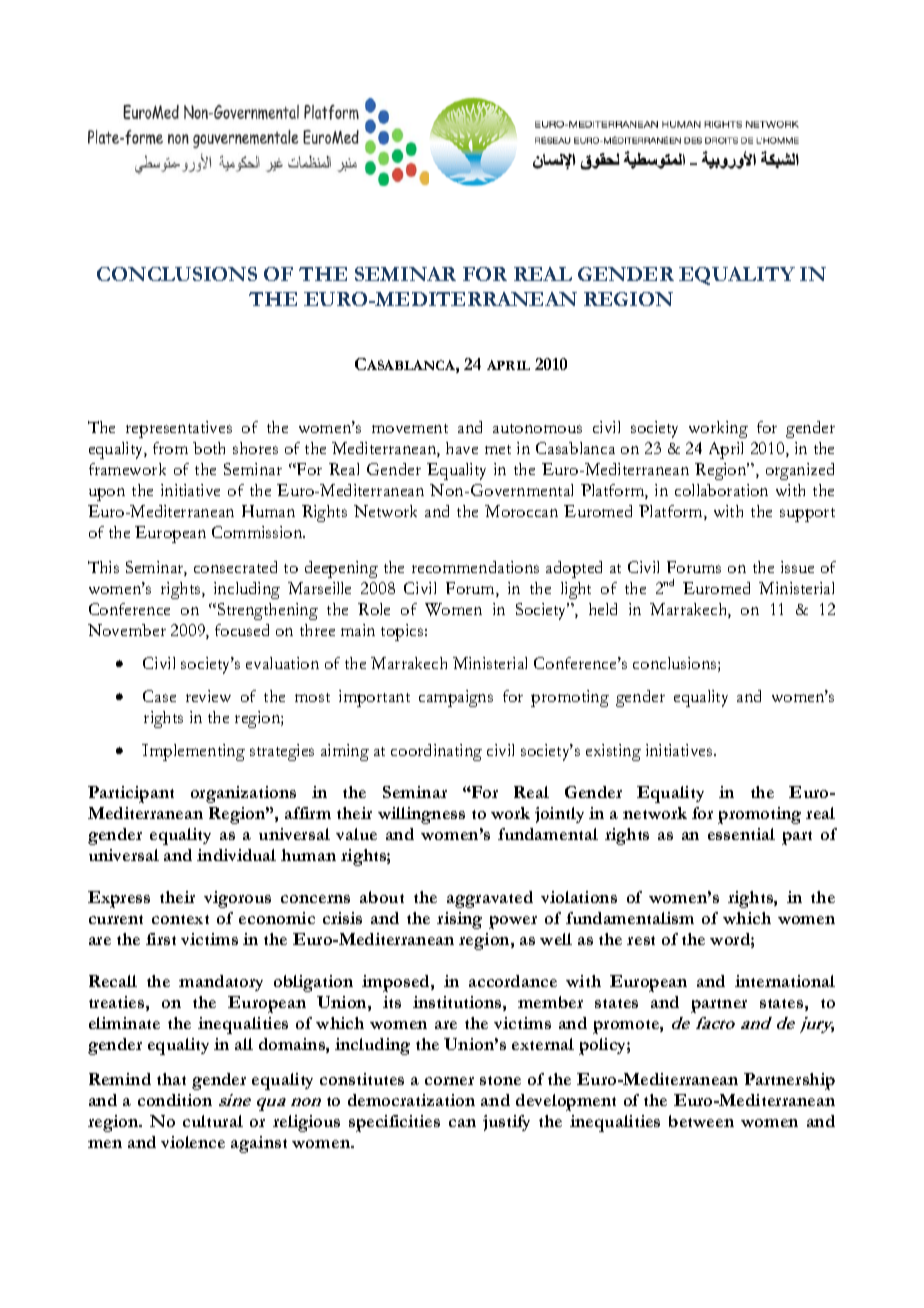 This image has width=924, height=1308. What do you see at coordinates (603, 609) in the image?
I see `held` at bounding box center [603, 609].
